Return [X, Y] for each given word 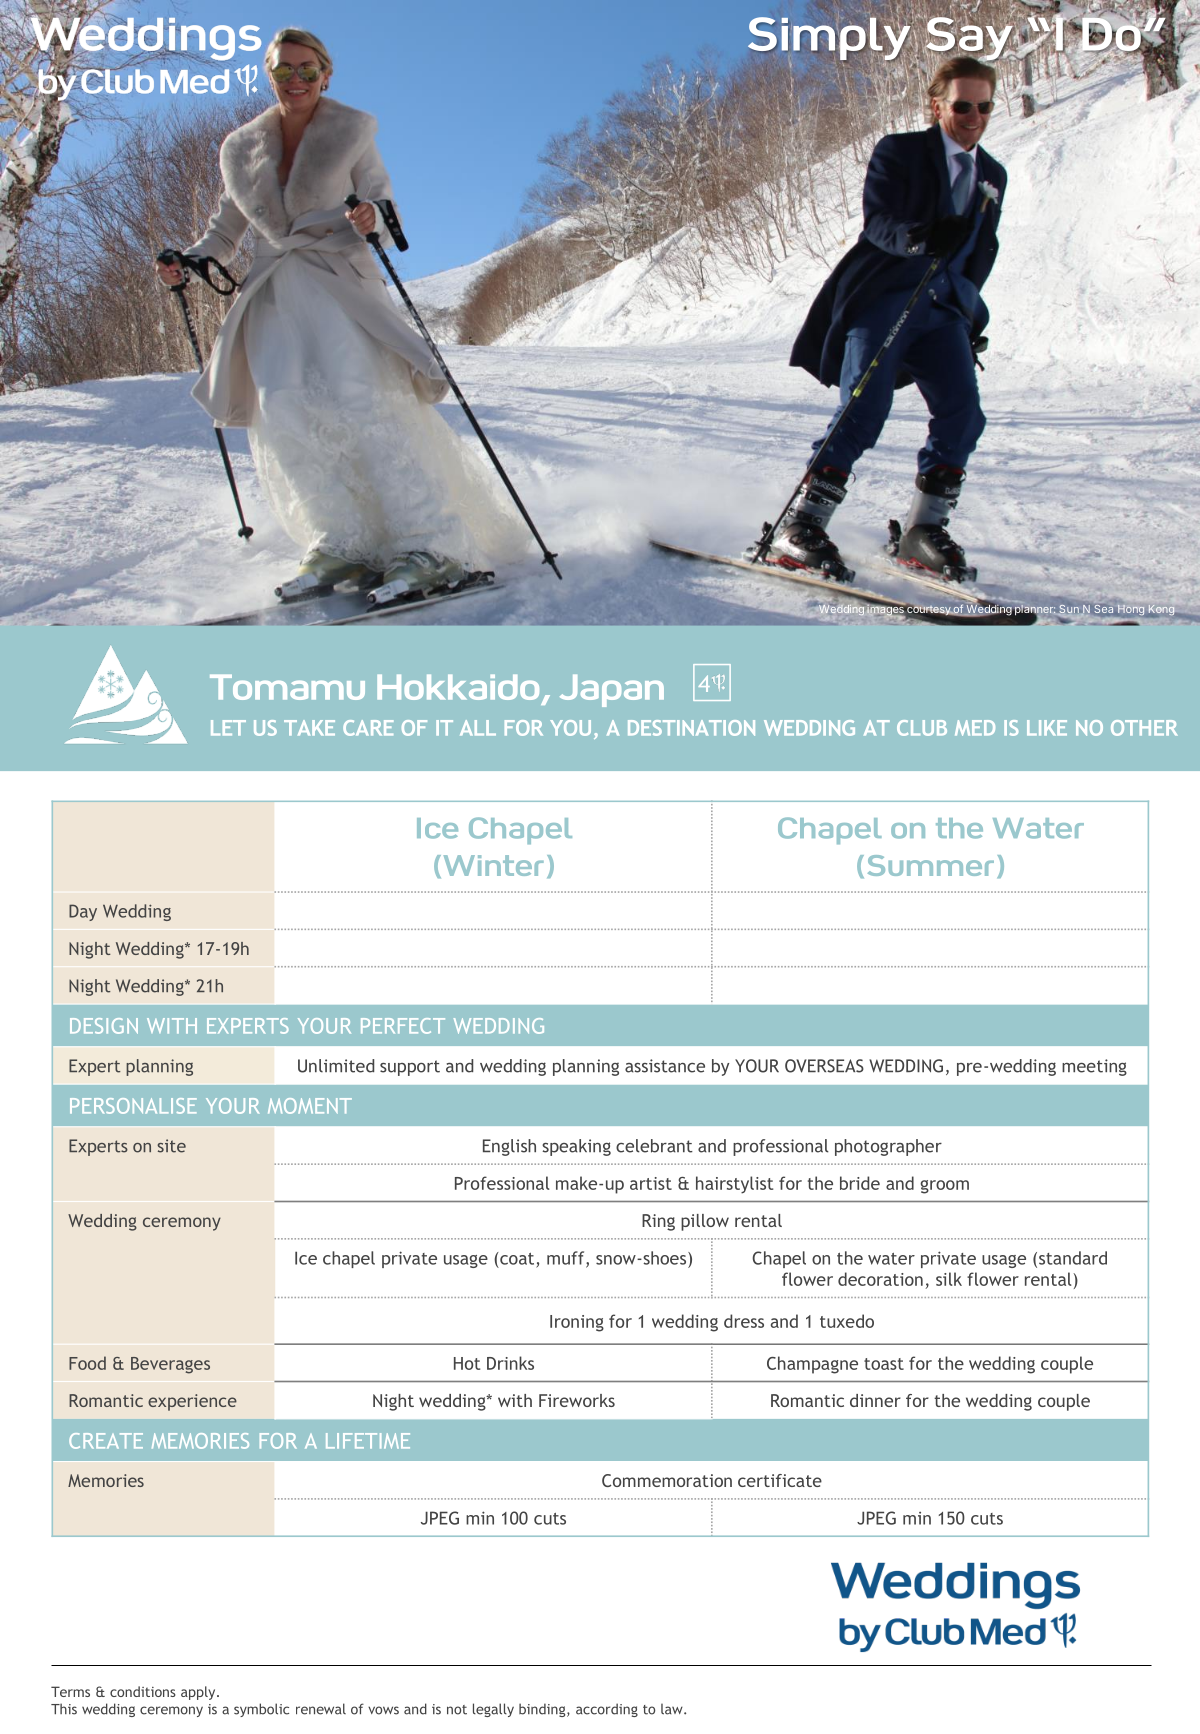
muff [567, 1259]
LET [228, 728]
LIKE [1047, 728]
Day [83, 912]
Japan [612, 690]
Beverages [170, 1365]
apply [199, 1693]
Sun [1069, 610]
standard [1073, 1258]
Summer [931, 865]
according [607, 1710]
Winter [494, 865]
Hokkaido [458, 687]
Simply [830, 39]
